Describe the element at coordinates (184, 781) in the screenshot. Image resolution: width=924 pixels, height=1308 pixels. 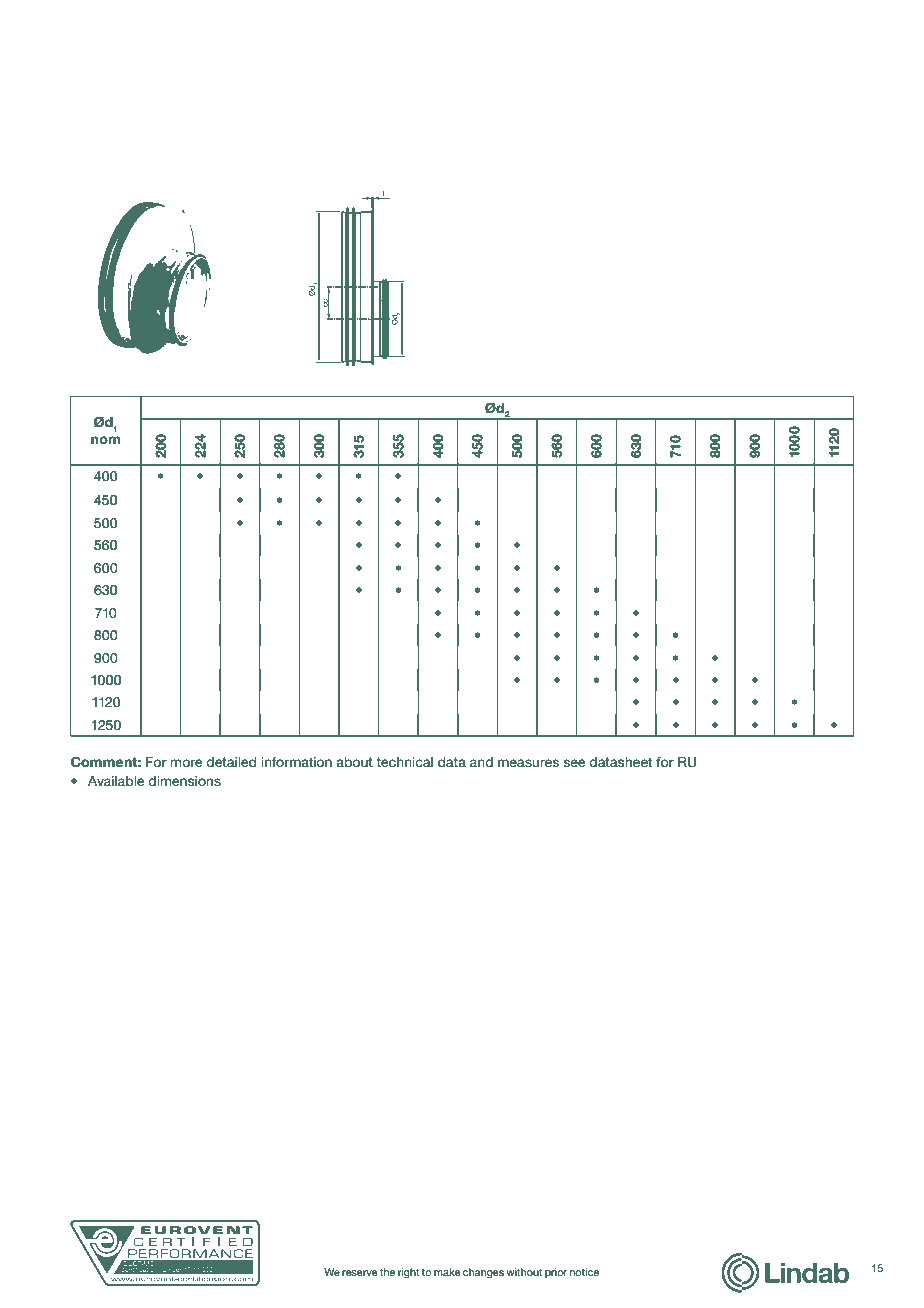
I see `dimensions` at that location.
